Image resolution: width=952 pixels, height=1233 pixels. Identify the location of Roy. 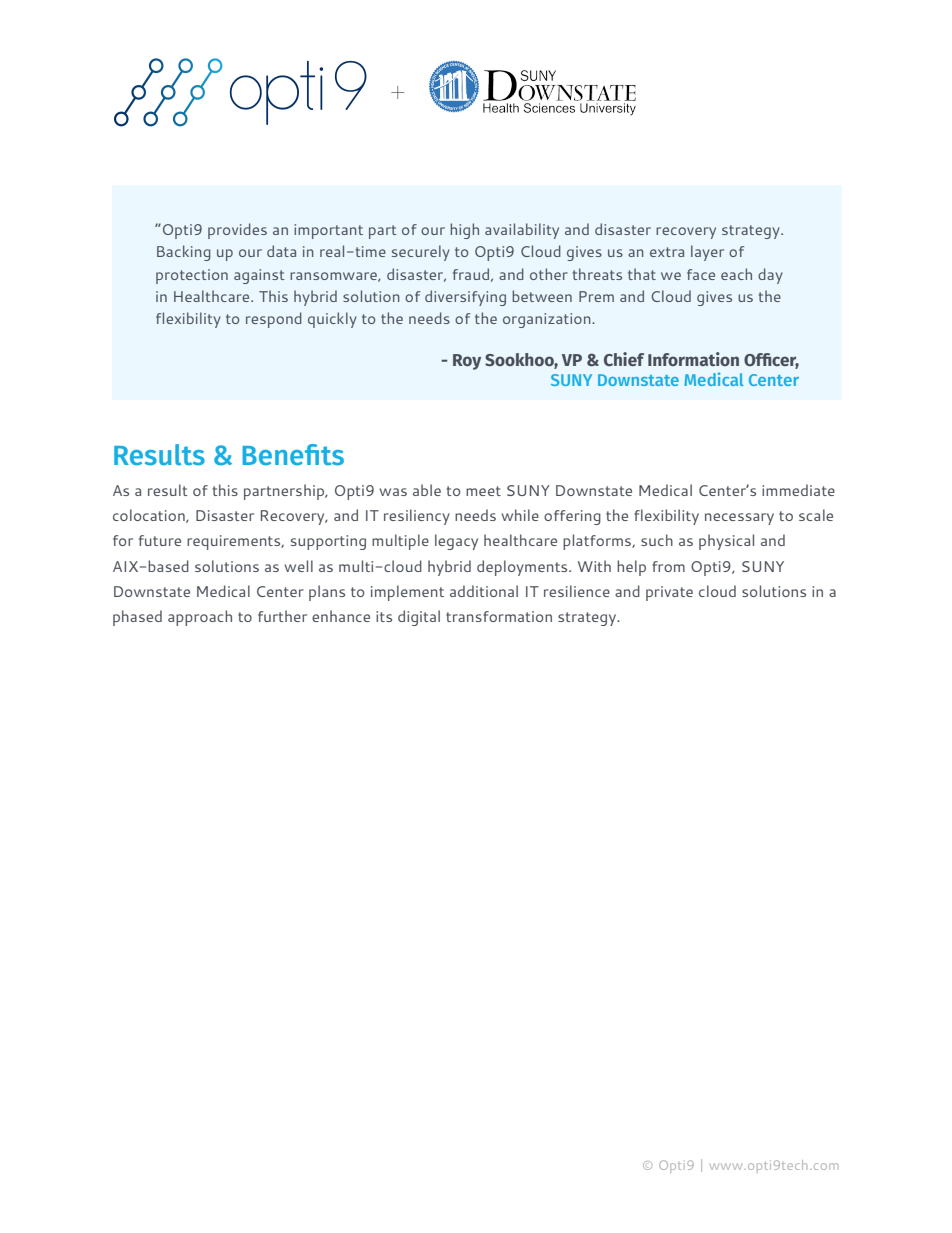
(467, 362).
